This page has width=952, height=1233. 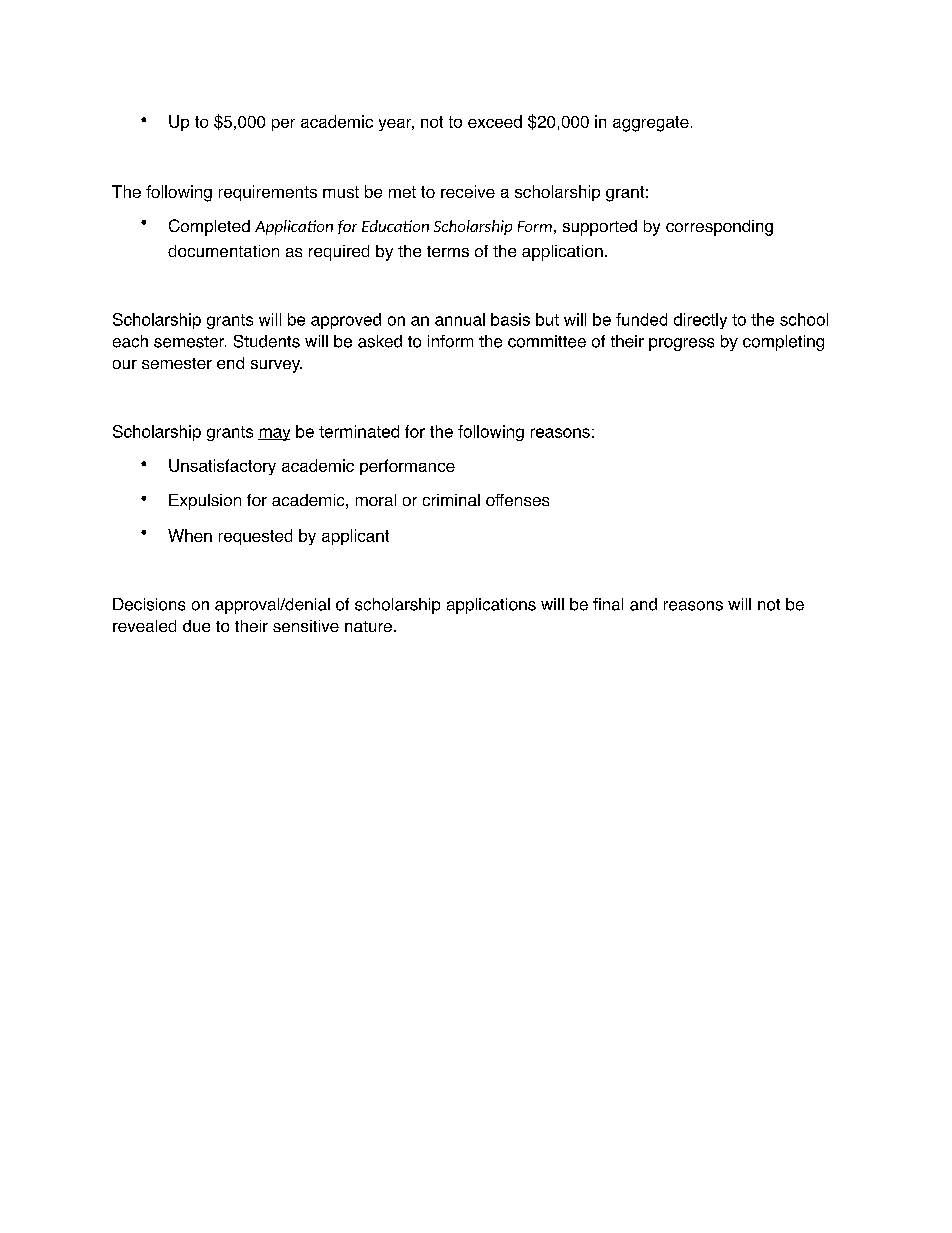 I want to click on progress, so click(x=681, y=344).
